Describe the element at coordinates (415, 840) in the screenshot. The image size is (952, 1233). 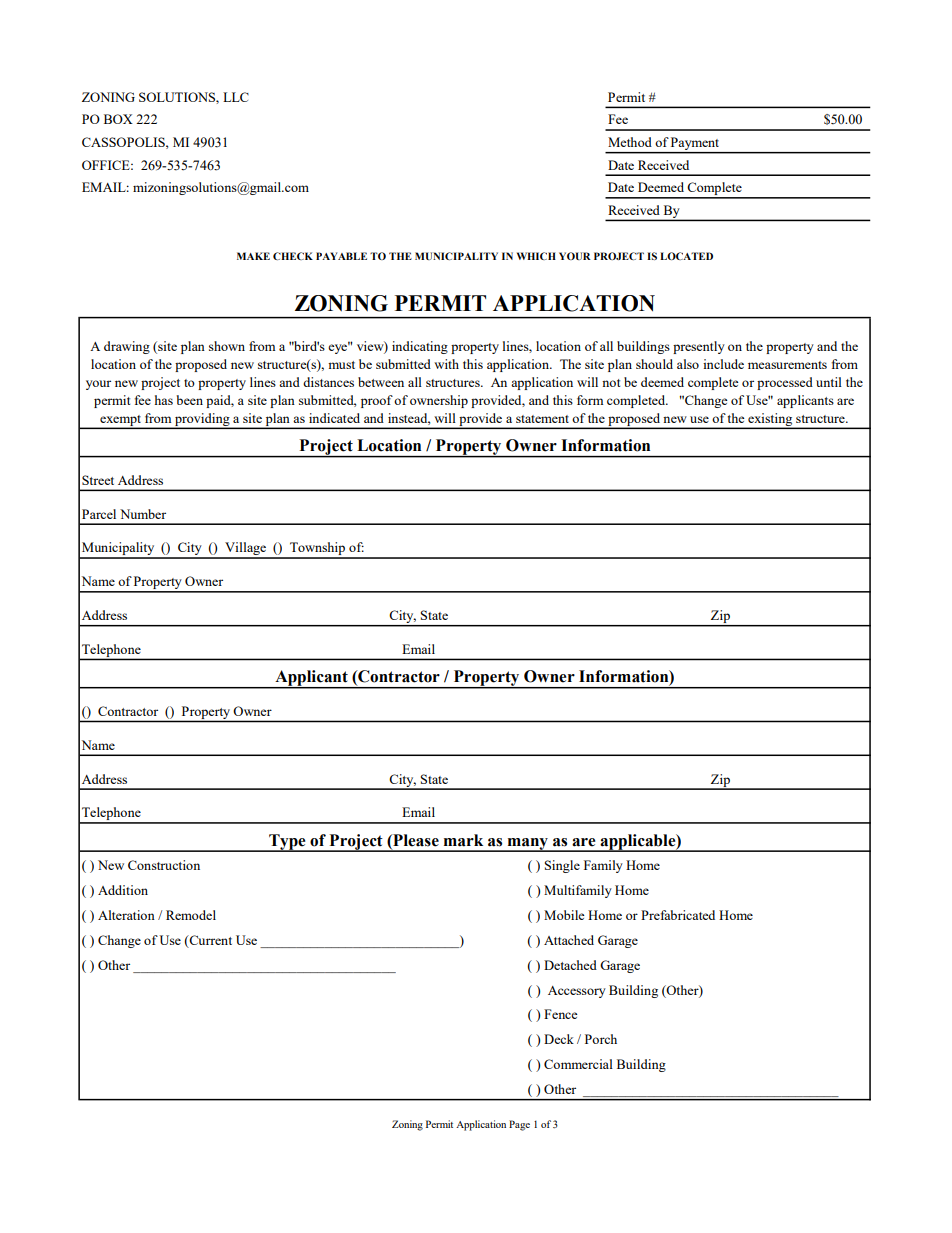
I see `Please` at that location.
